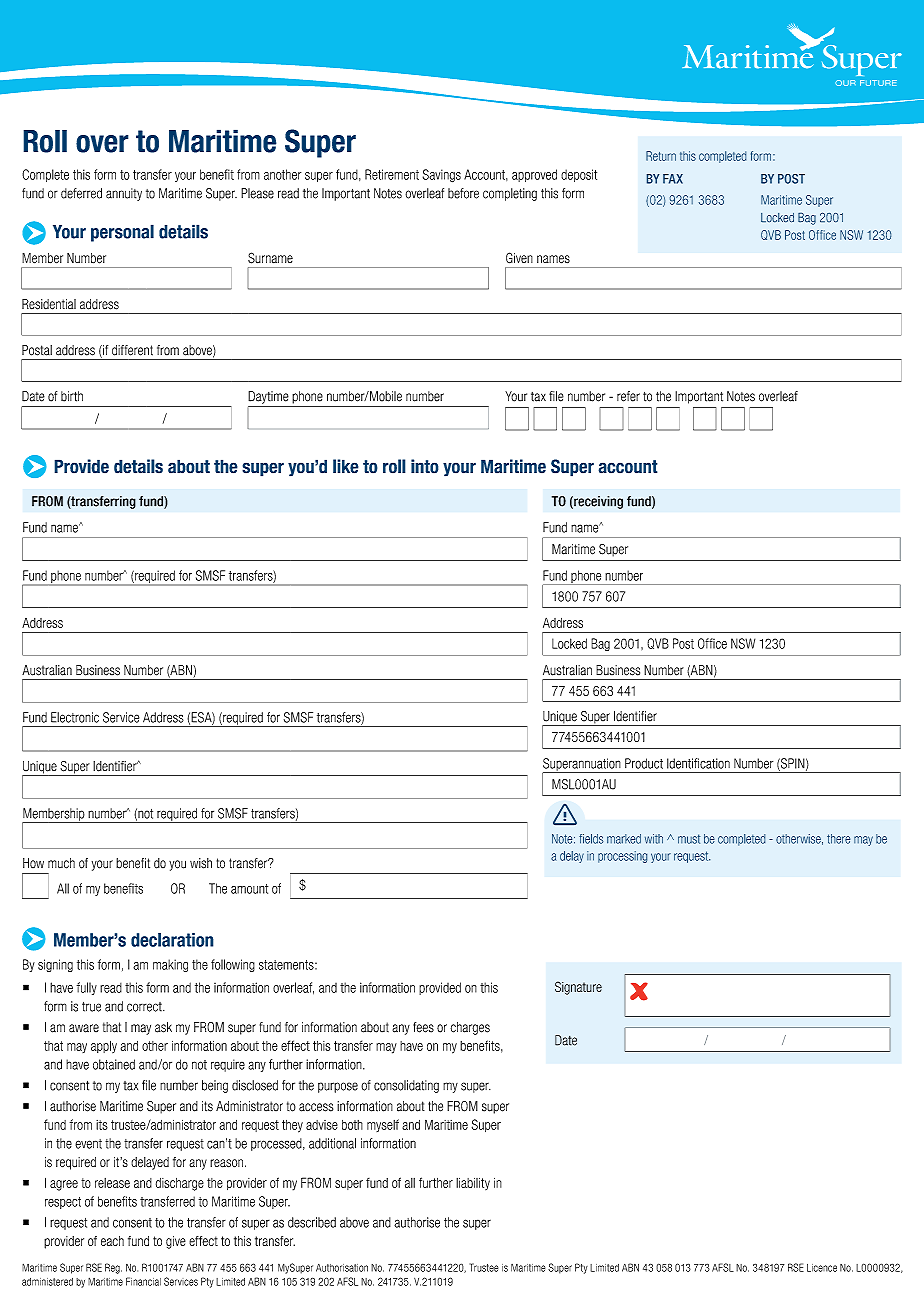 The width and height of the screenshot is (924, 1308). Describe the element at coordinates (689, 839) in the screenshot. I see `must` at that location.
